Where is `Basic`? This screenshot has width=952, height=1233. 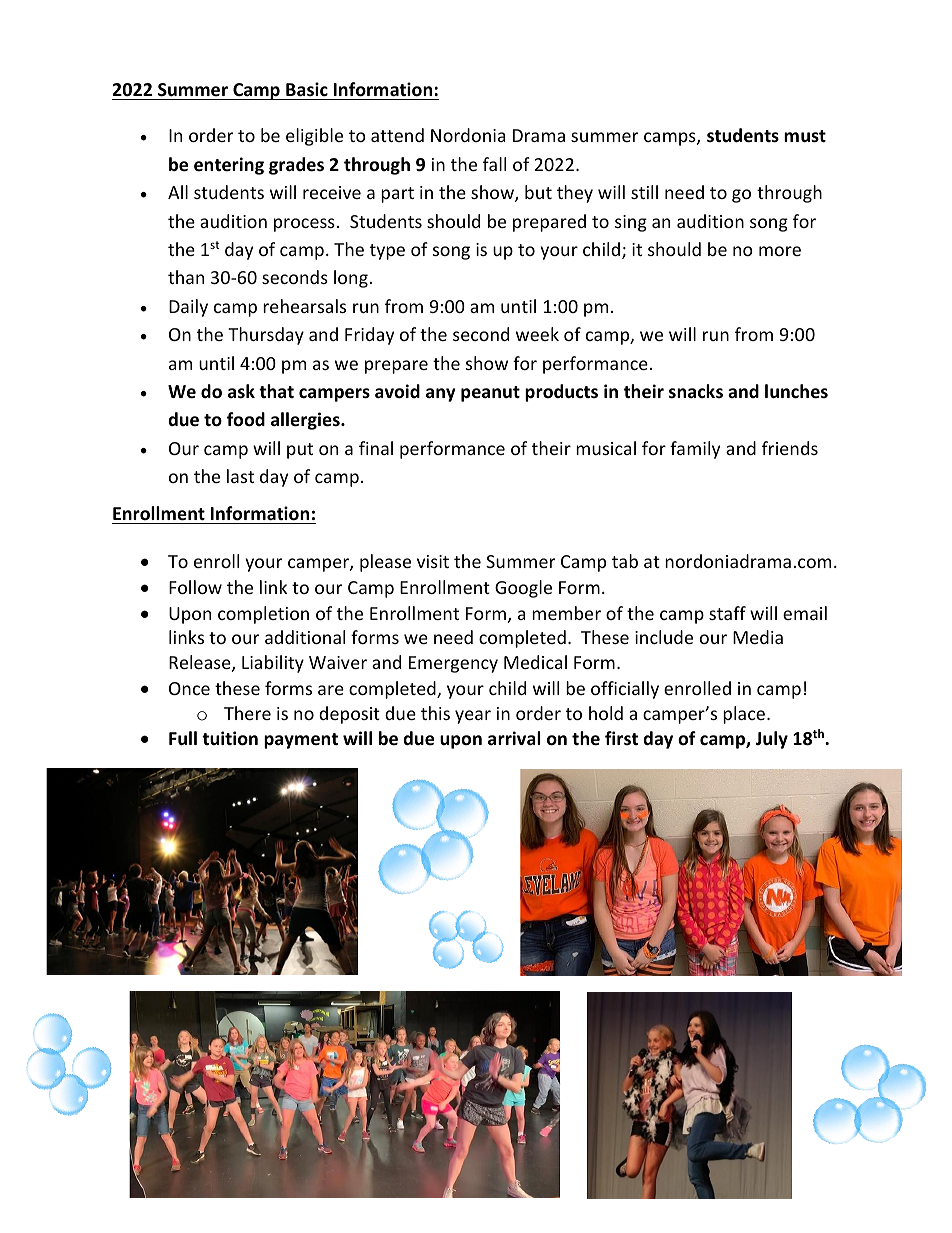 Basic is located at coordinates (307, 89).
